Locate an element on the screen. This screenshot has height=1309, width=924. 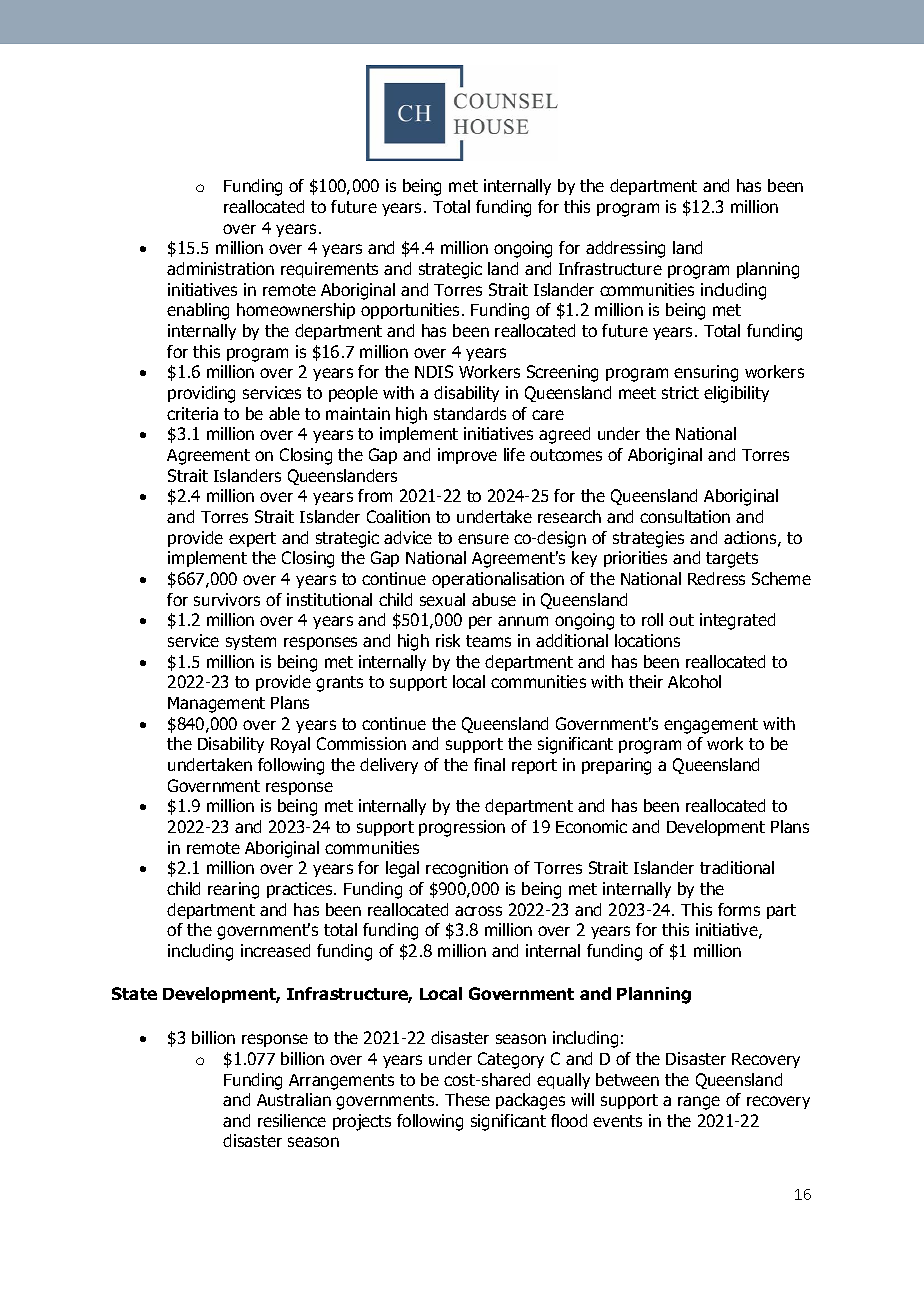
opportunities is located at coordinates (410, 311).
